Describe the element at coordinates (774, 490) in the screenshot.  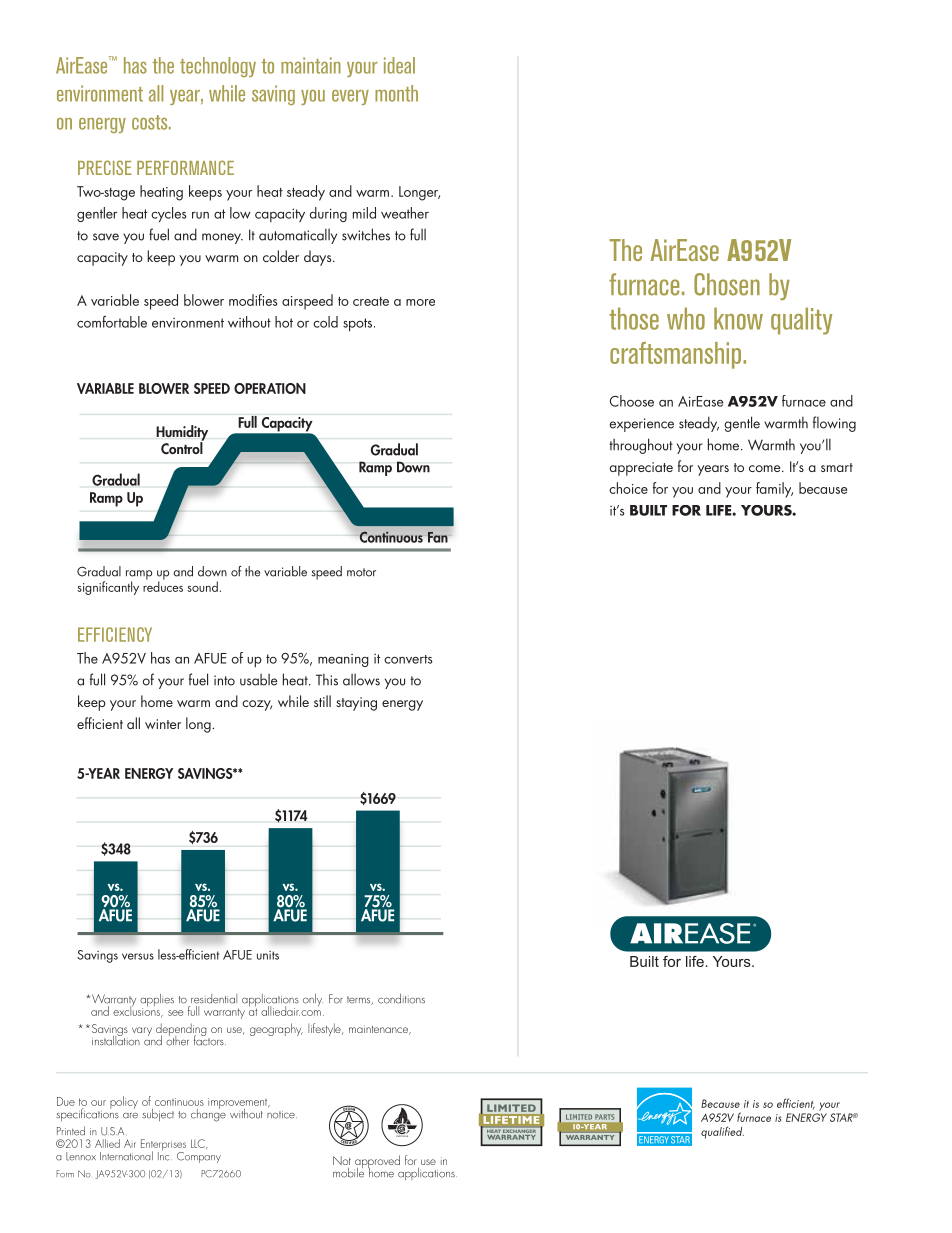
I see `family` at that location.
